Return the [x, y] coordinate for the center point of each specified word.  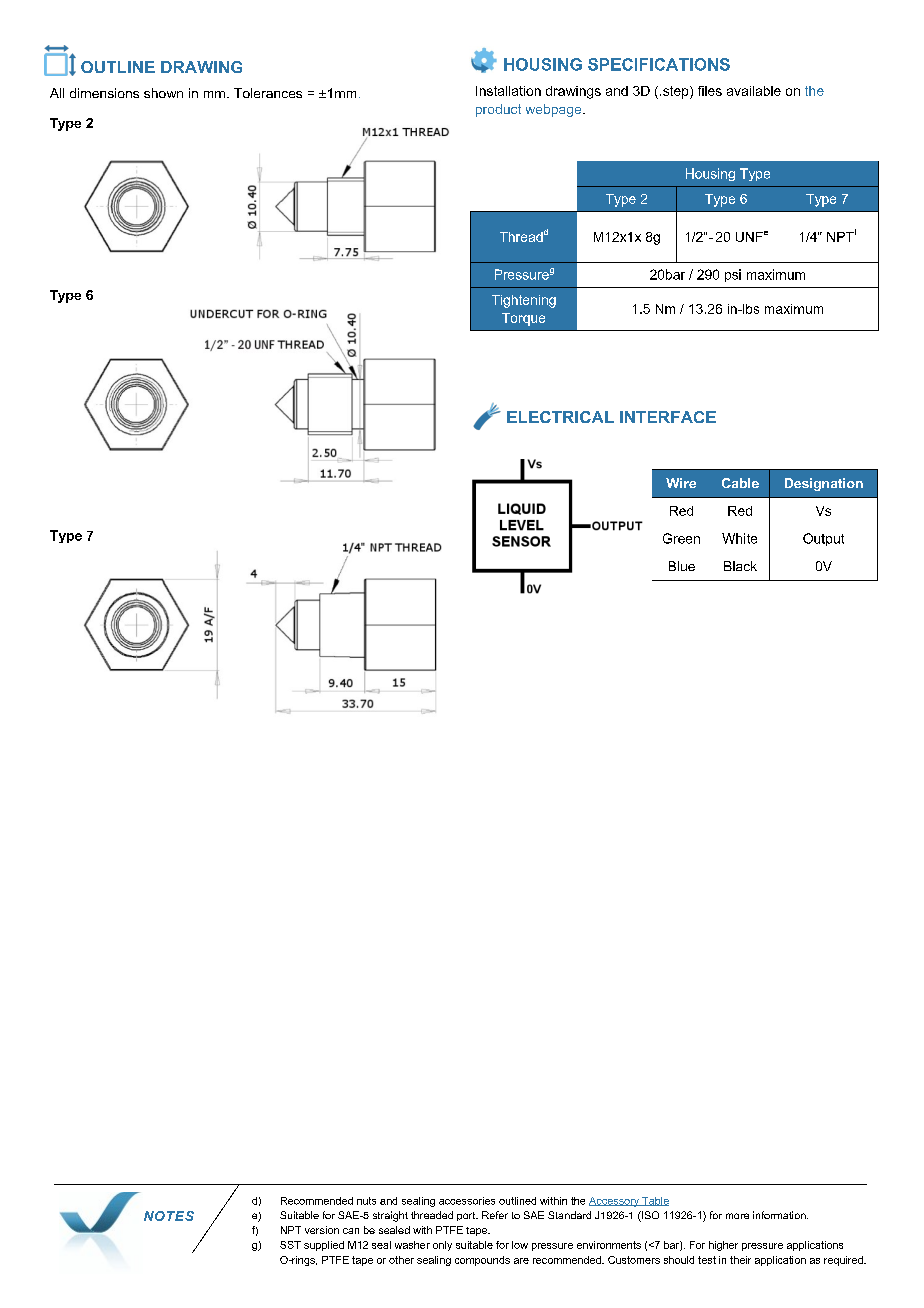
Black [740, 566]
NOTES [169, 1216]
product [498, 110]
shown [163, 93]
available [754, 91]
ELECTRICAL [560, 417]
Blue [682, 566]
